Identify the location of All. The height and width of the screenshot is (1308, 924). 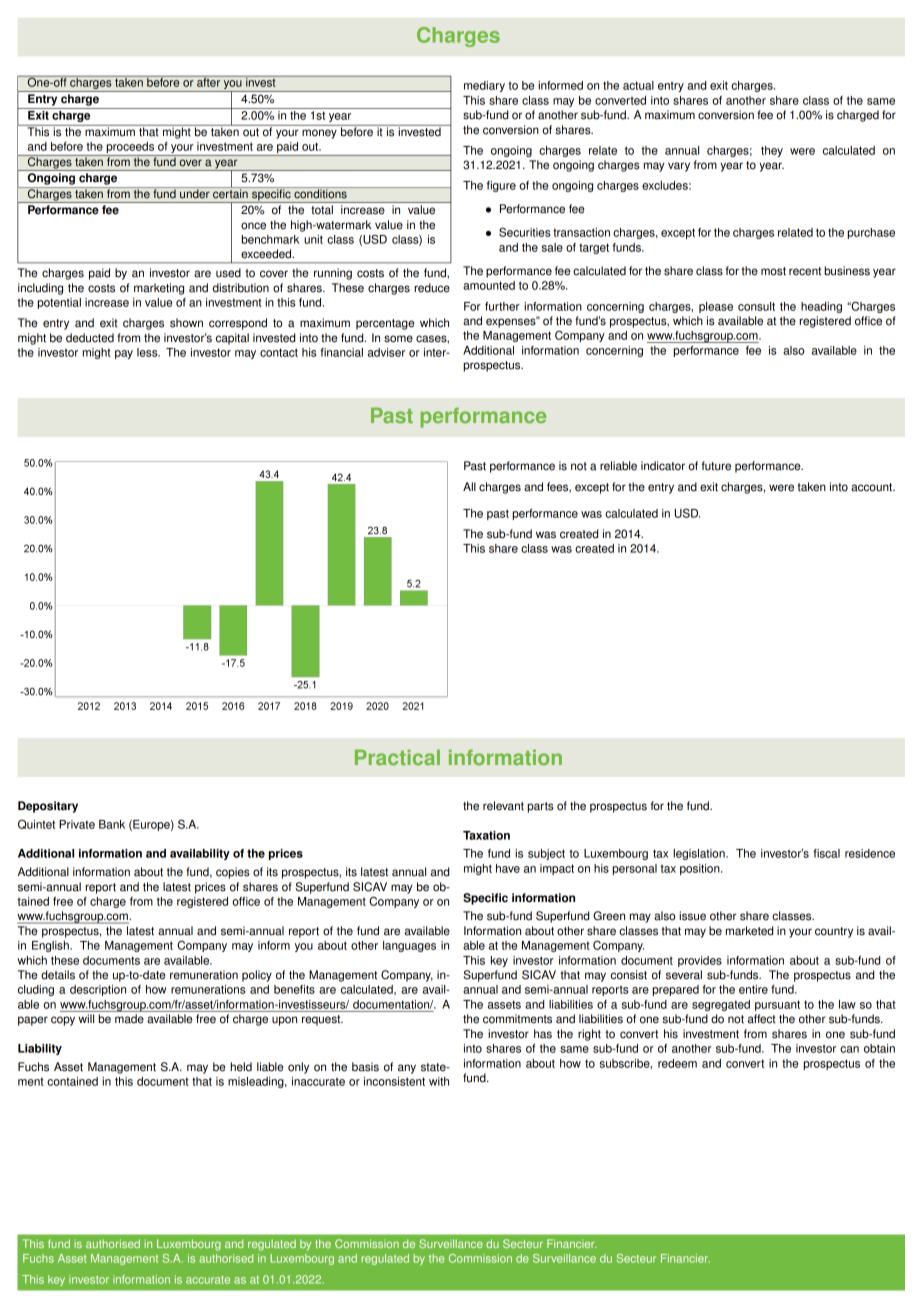
(469, 486).
